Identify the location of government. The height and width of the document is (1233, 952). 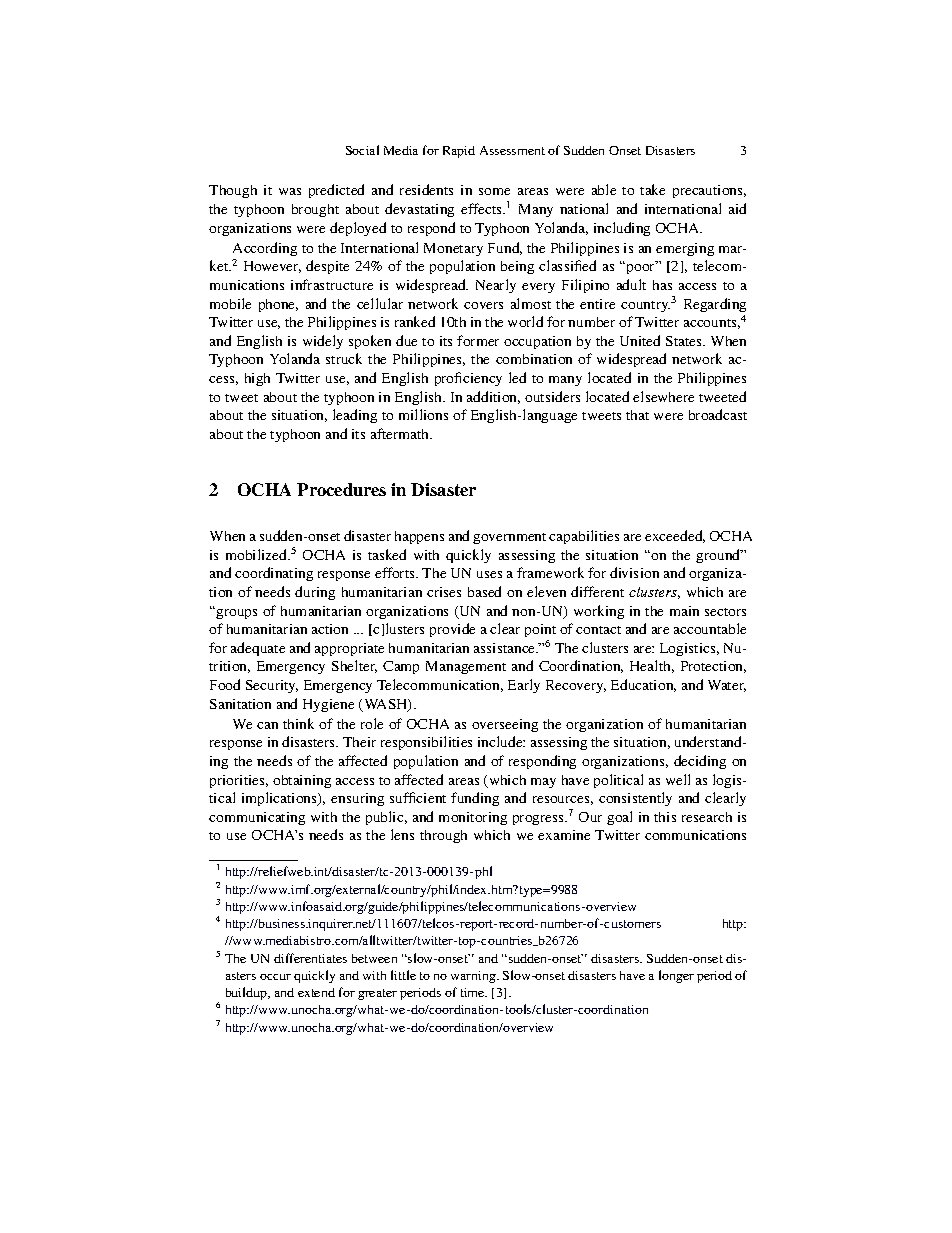
(509, 538).
